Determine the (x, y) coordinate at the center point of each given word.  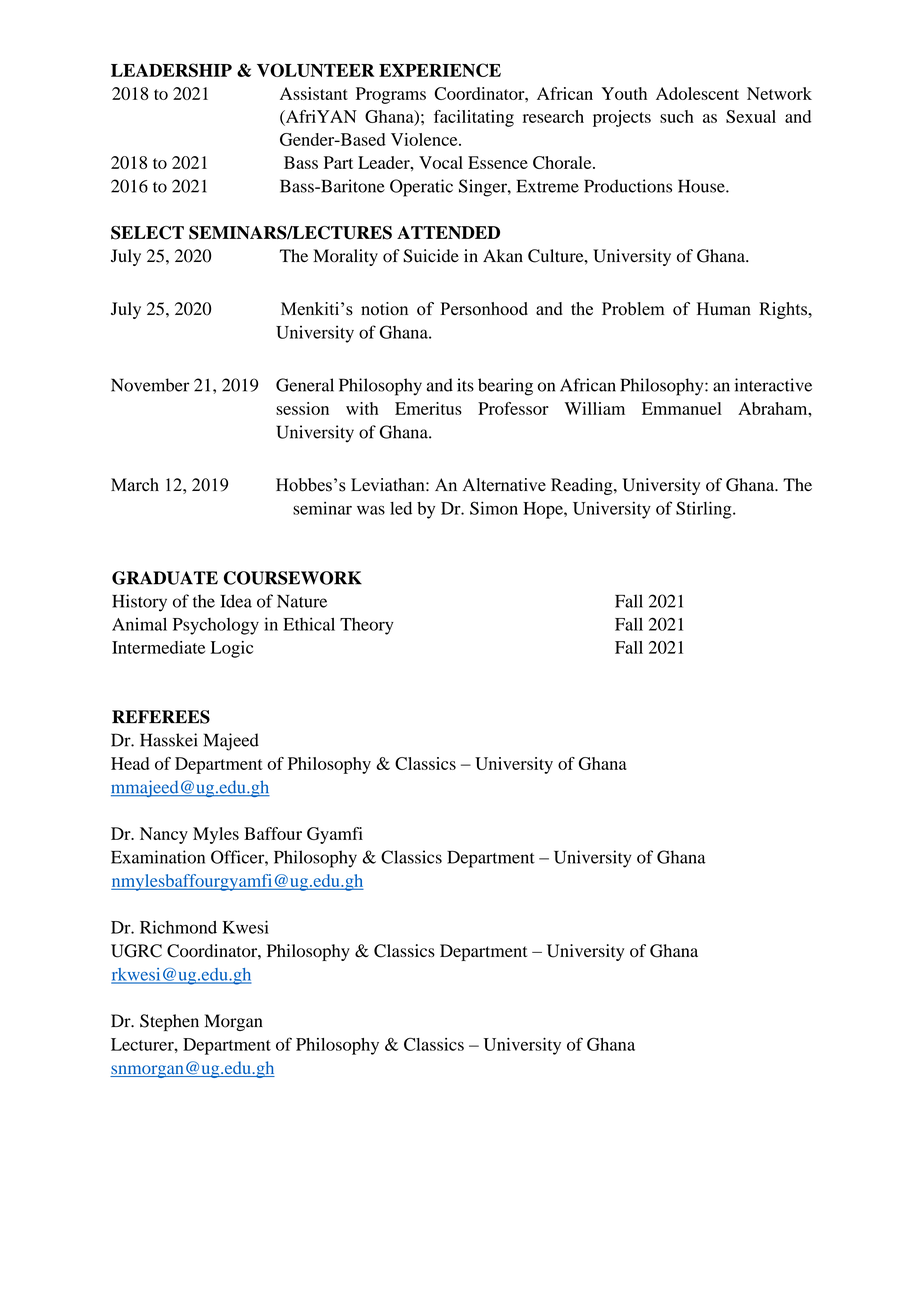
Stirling (705, 510)
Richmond (178, 927)
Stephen (169, 1022)
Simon (494, 508)
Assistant (314, 93)
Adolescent (697, 93)
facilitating (474, 118)
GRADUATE (165, 578)
